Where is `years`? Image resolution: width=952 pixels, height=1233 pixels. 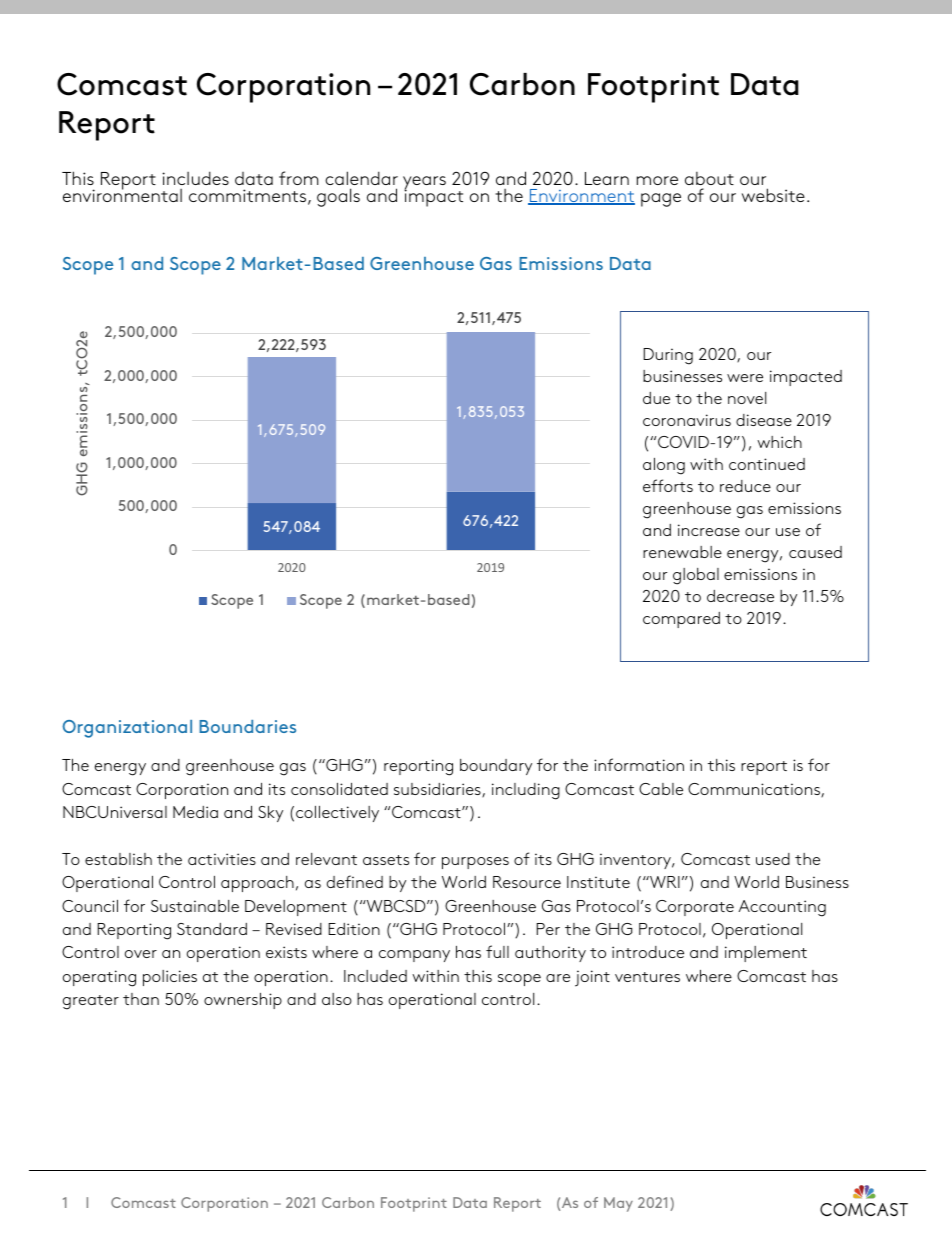 years is located at coordinates (424, 184).
